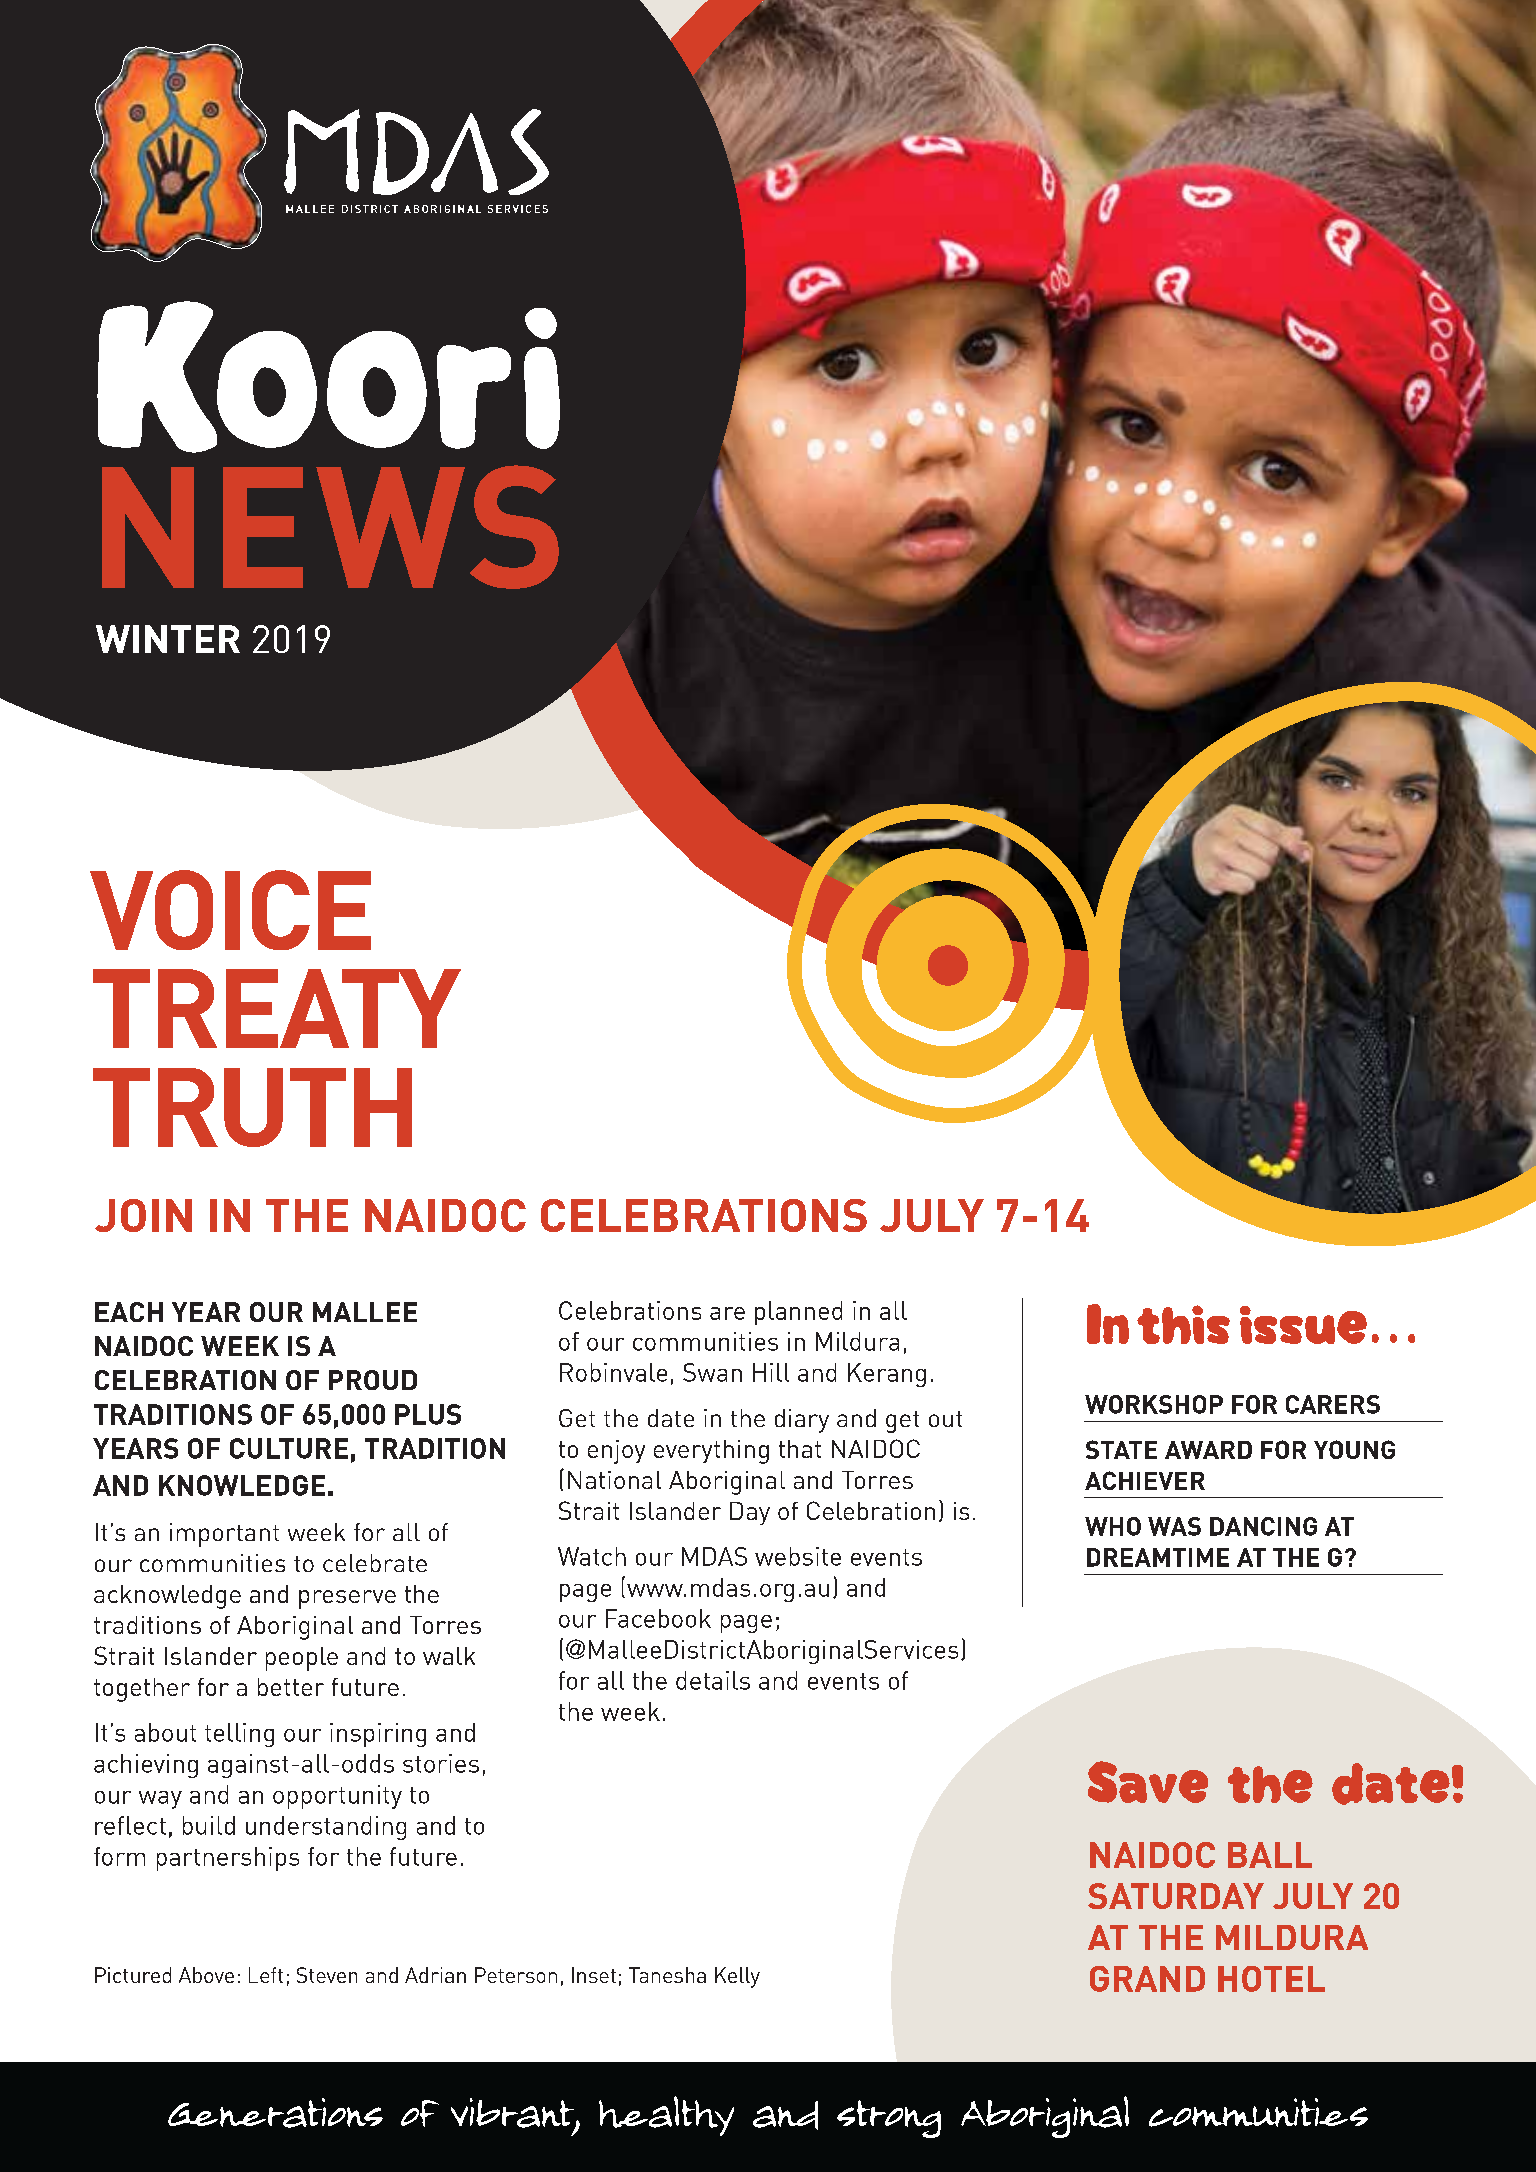  I want to click on this, so click(1183, 1324).
